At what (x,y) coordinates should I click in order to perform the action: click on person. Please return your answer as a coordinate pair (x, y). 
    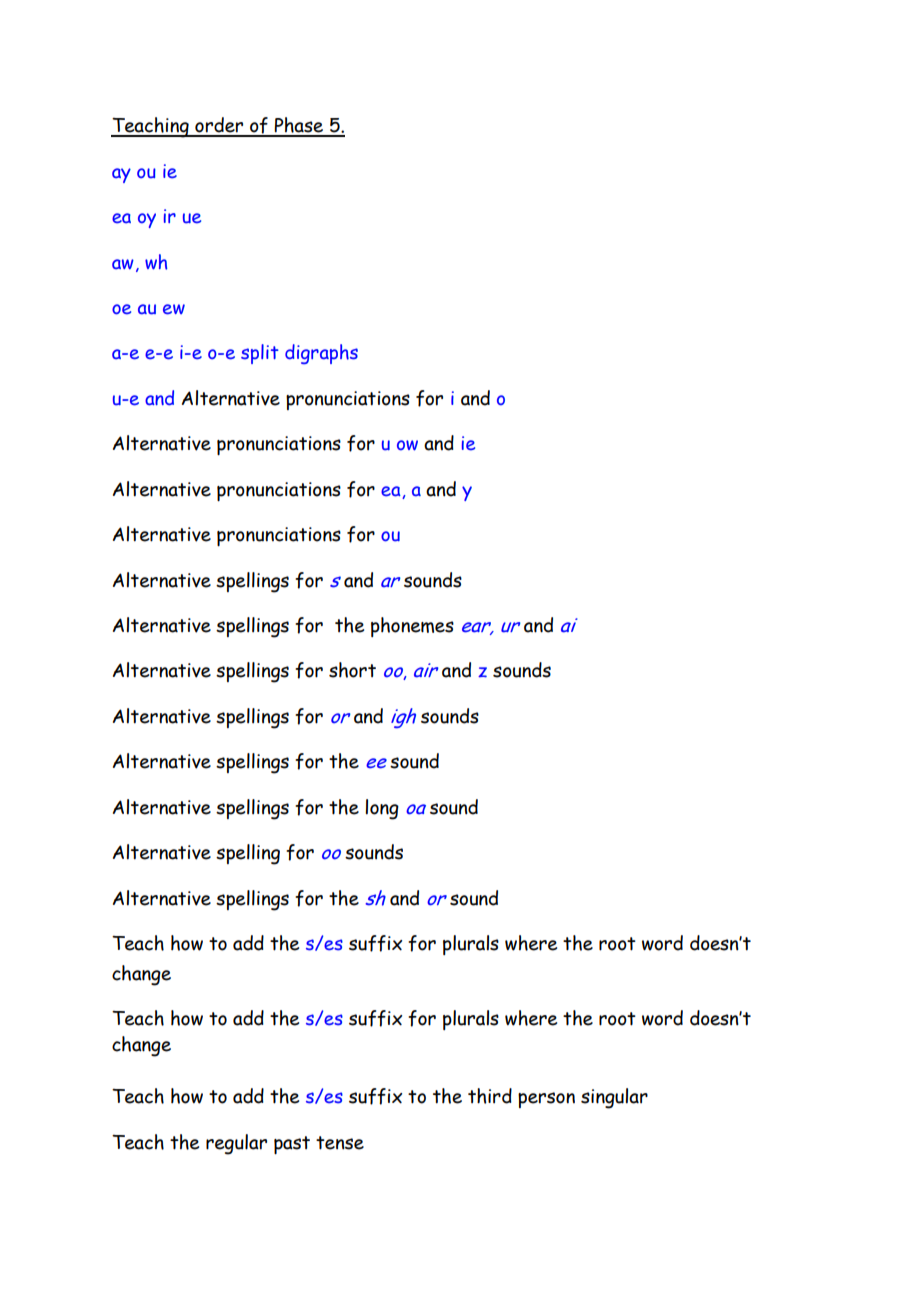
    Looking at the image, I should click on (546, 1100).
